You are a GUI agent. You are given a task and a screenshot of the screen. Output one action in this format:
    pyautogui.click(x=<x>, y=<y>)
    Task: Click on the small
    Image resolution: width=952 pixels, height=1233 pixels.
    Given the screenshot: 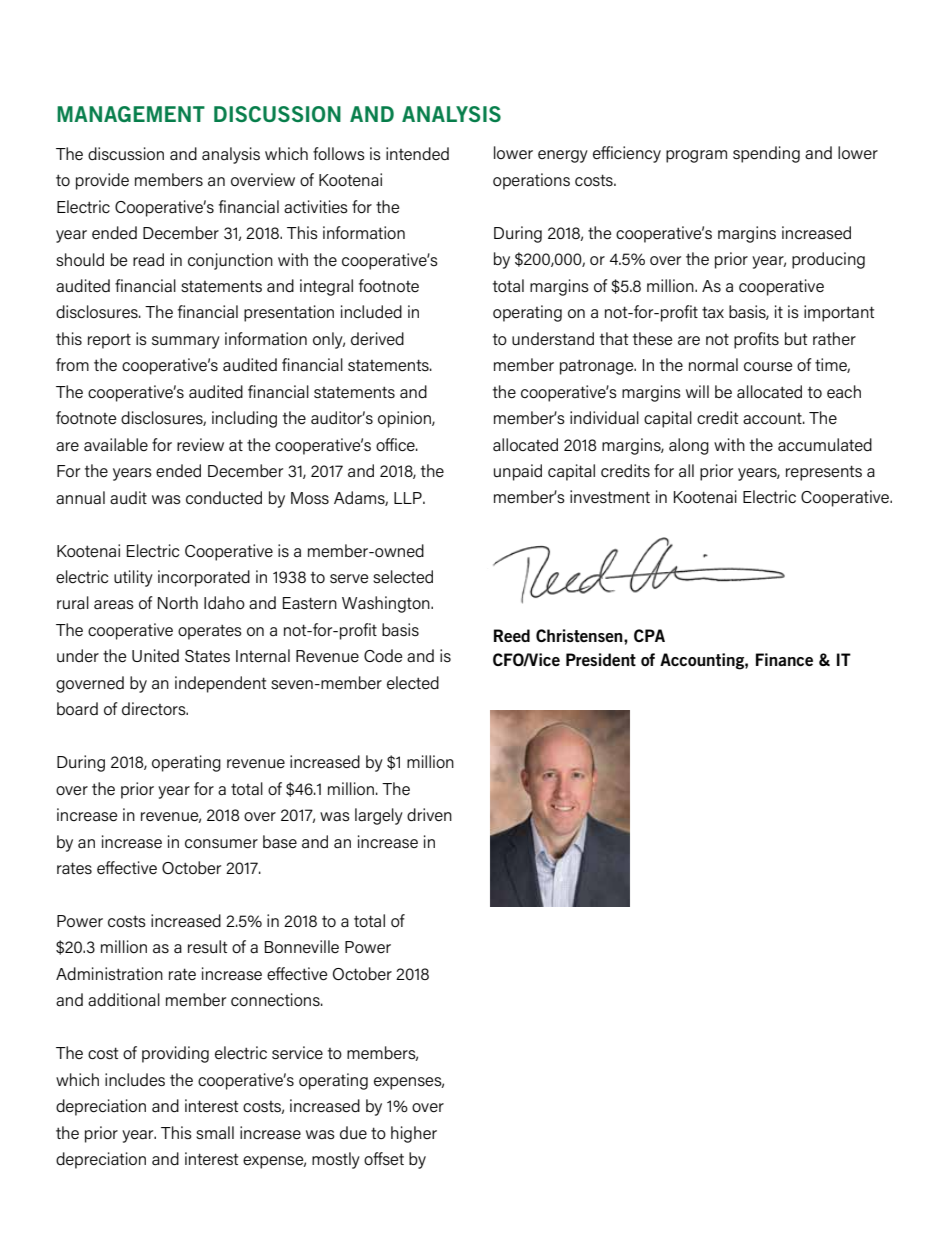 What is the action you would take?
    pyautogui.click(x=215, y=1132)
